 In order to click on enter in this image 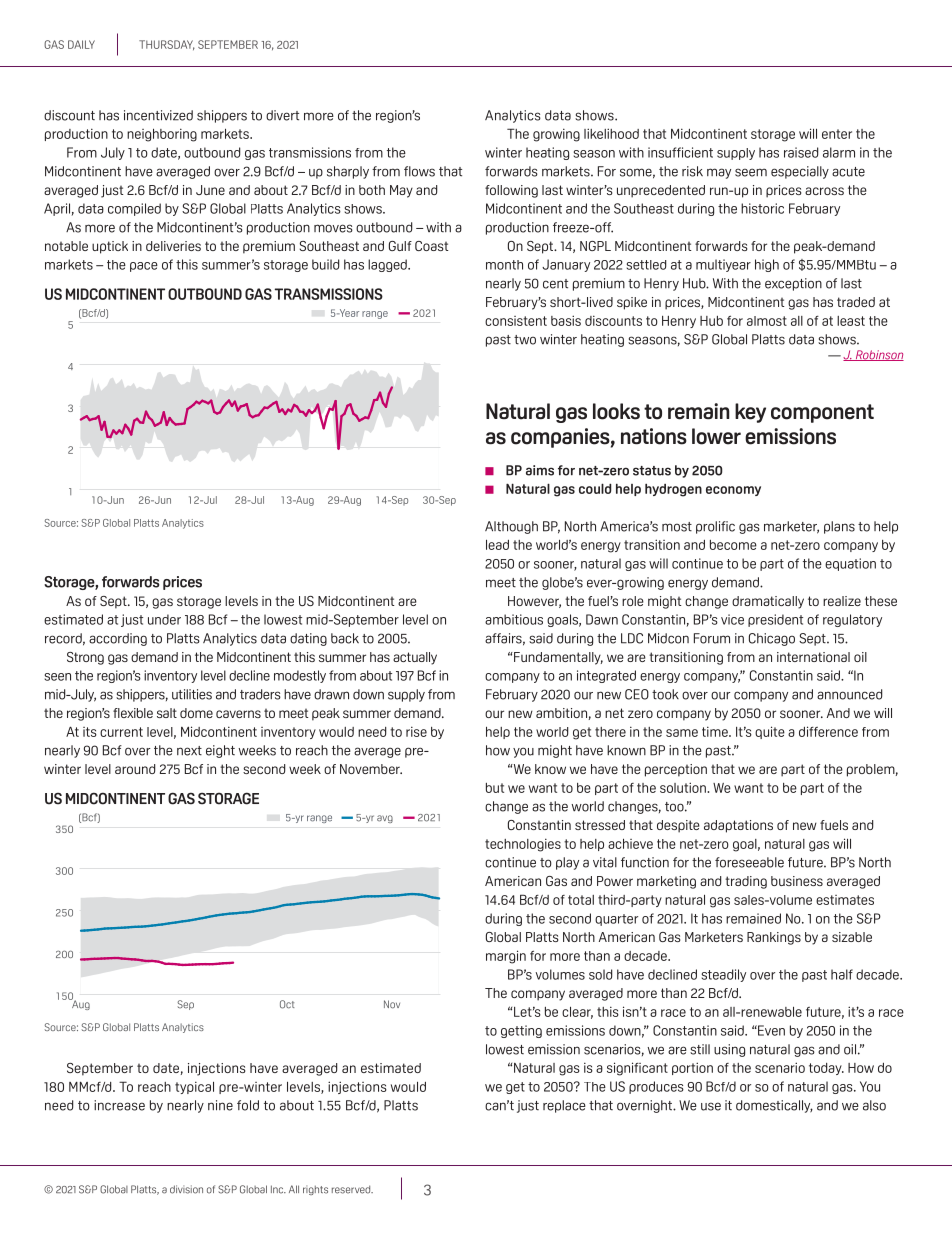, I will do `click(837, 134)`.
